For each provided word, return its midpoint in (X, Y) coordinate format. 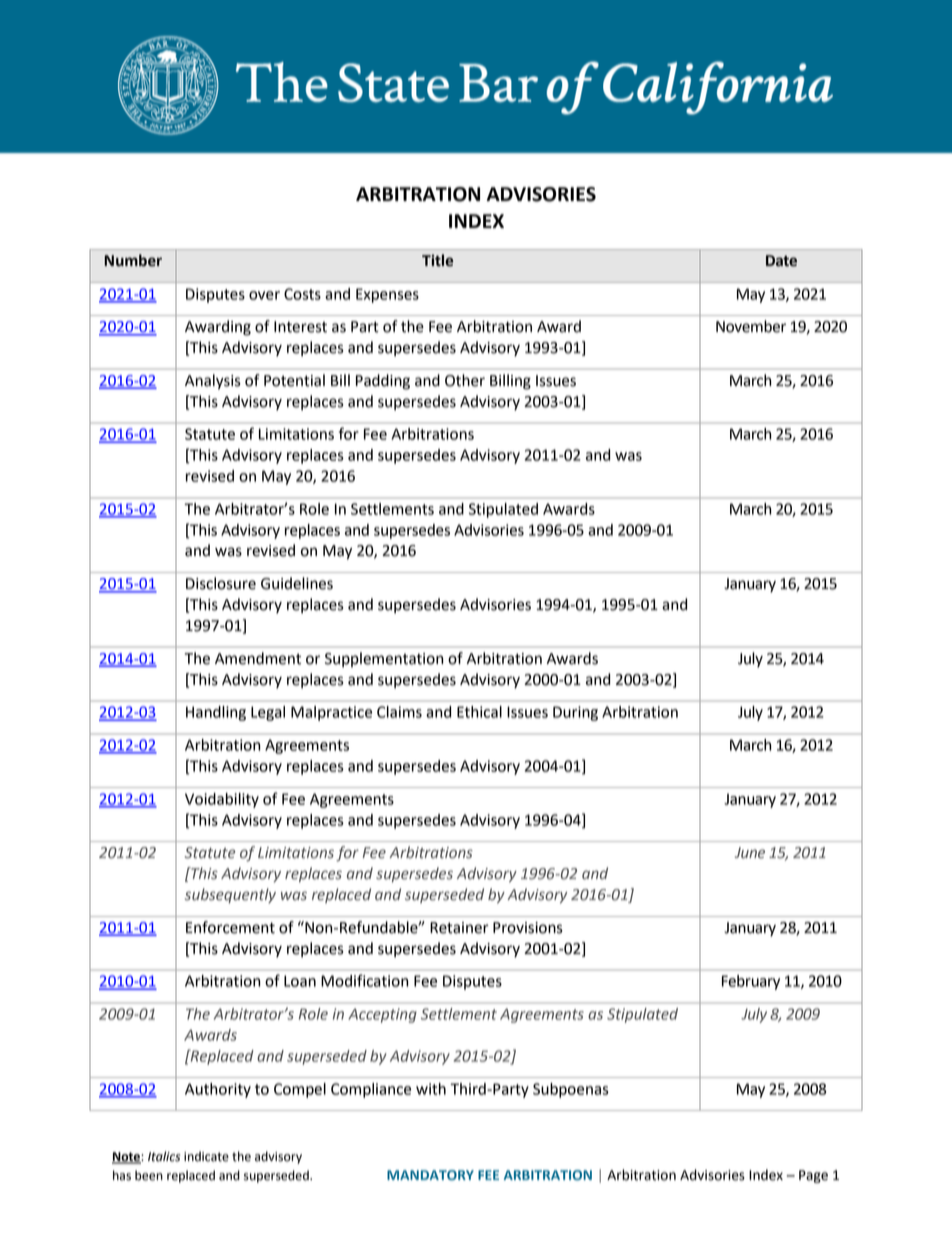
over (264, 295)
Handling (216, 713)
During (575, 713)
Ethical (479, 712)
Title (437, 260)
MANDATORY (430, 1175)
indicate (206, 1156)
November (751, 326)
